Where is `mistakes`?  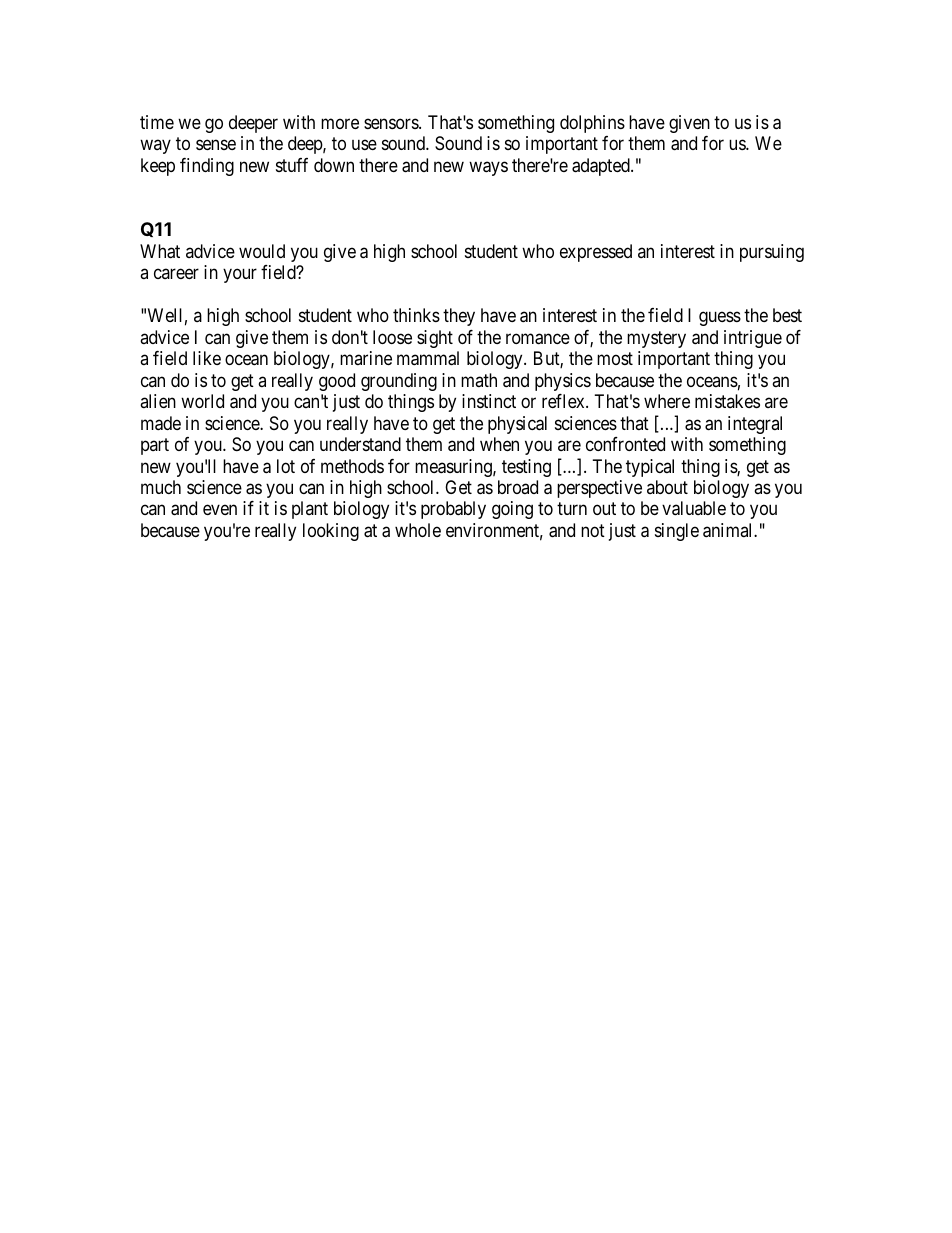 mistakes is located at coordinates (727, 401).
